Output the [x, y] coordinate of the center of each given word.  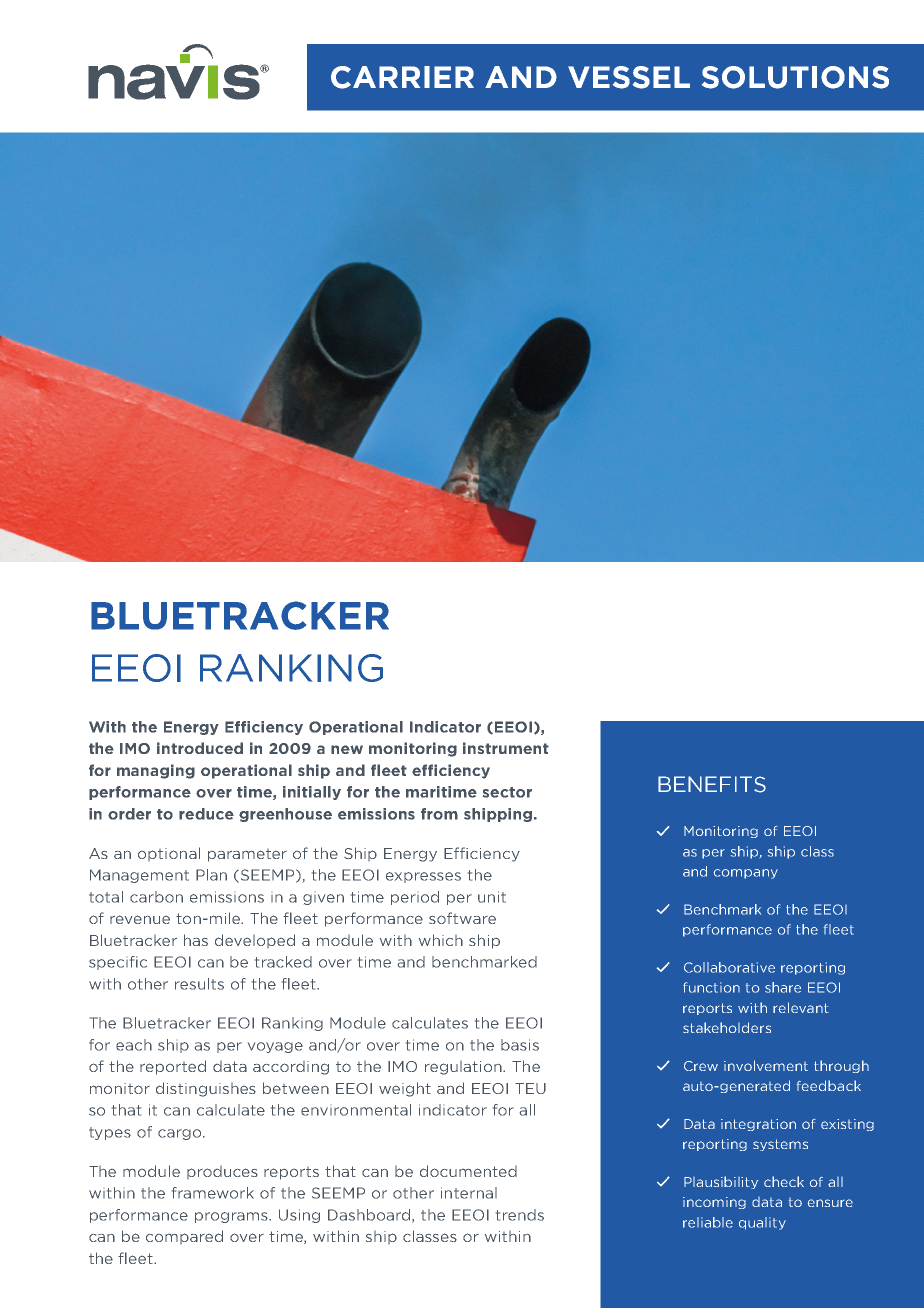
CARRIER [402, 77]
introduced [200, 748]
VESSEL [629, 77]
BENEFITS [712, 784]
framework [213, 1193]
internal [469, 1193]
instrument [506, 748]
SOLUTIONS [795, 77]
